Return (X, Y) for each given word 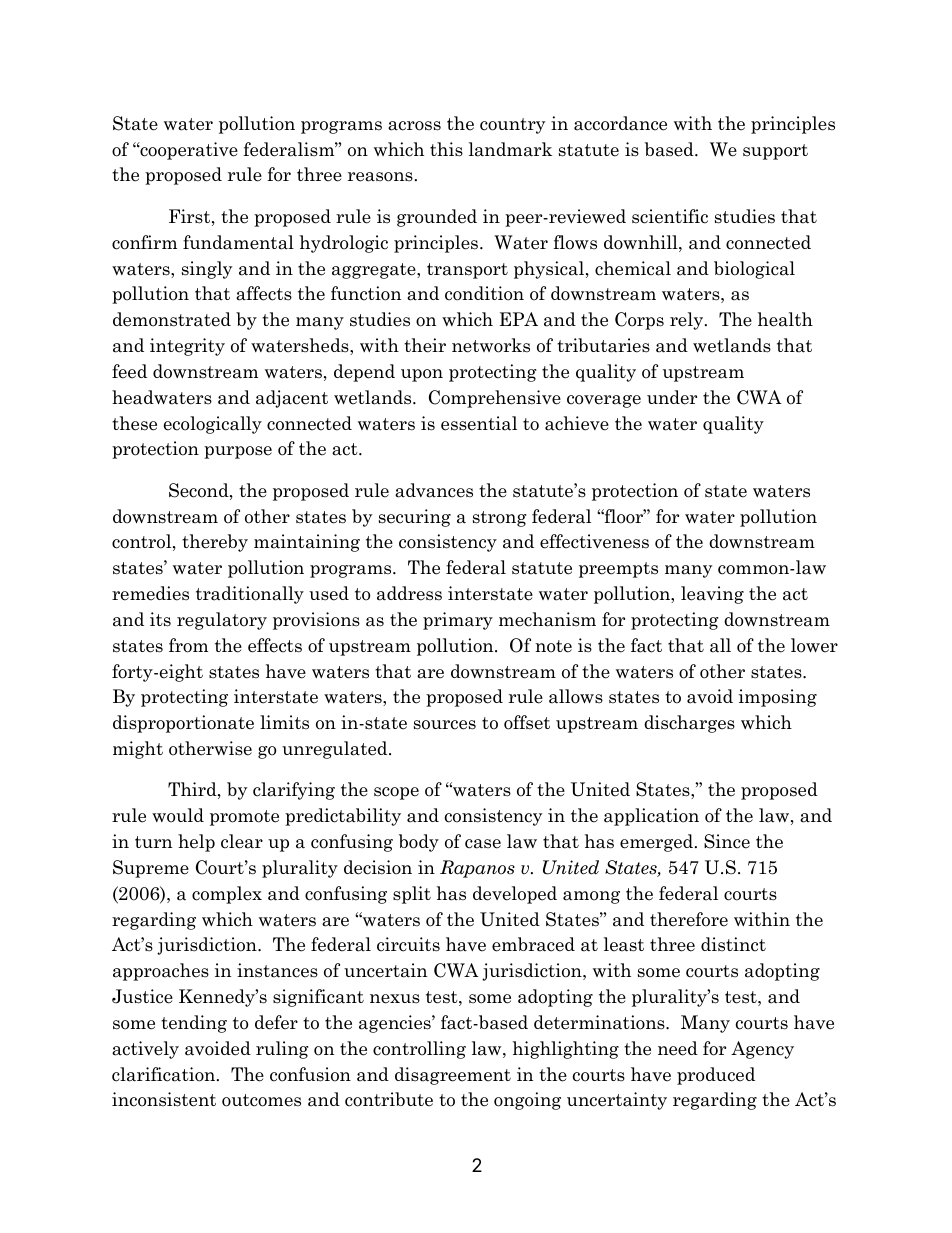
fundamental (238, 242)
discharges (689, 724)
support (775, 152)
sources (445, 725)
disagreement (453, 1076)
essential (479, 423)
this (446, 149)
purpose (238, 452)
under (672, 397)
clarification (165, 1074)
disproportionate (183, 724)
